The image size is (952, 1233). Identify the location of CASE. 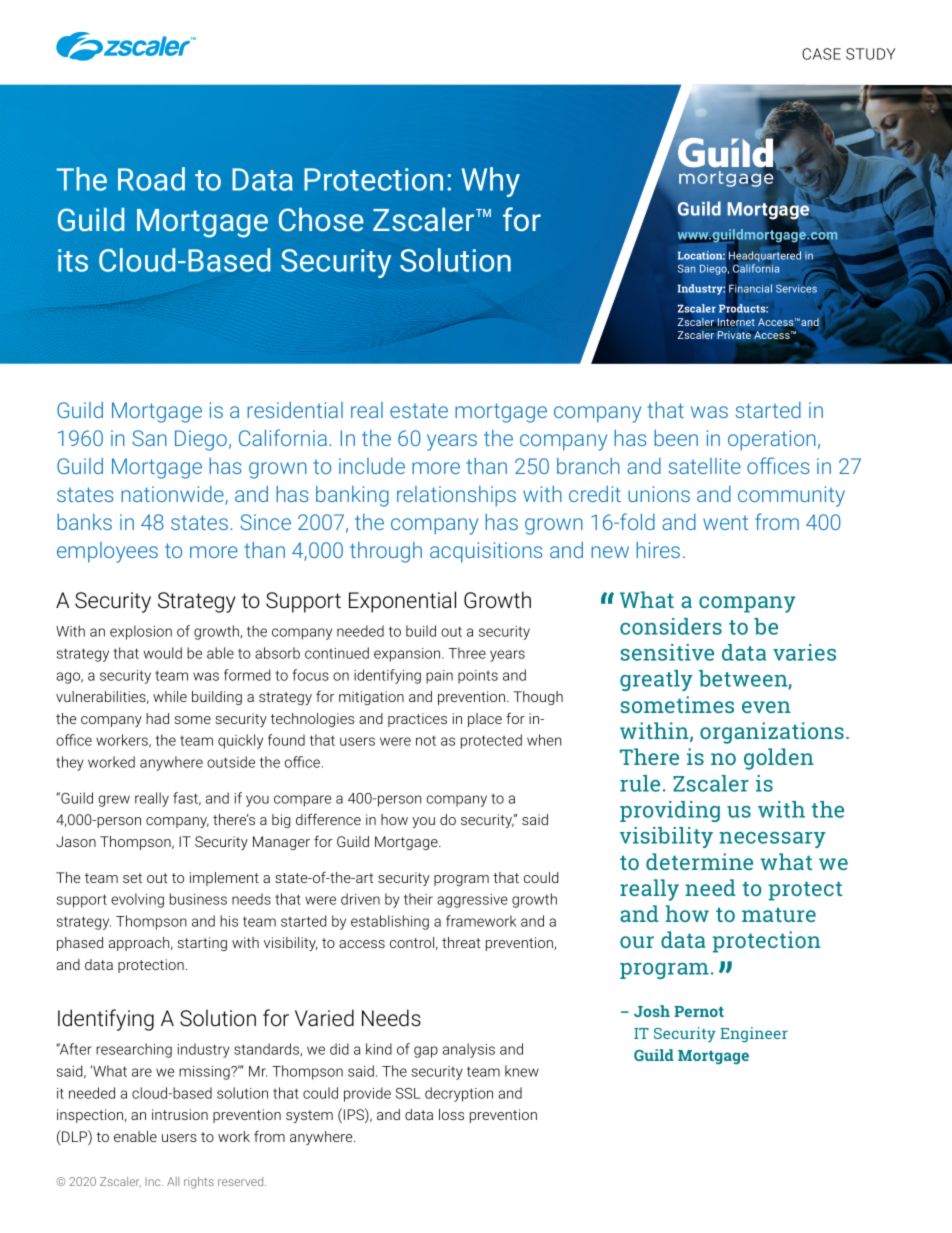
(821, 54).
